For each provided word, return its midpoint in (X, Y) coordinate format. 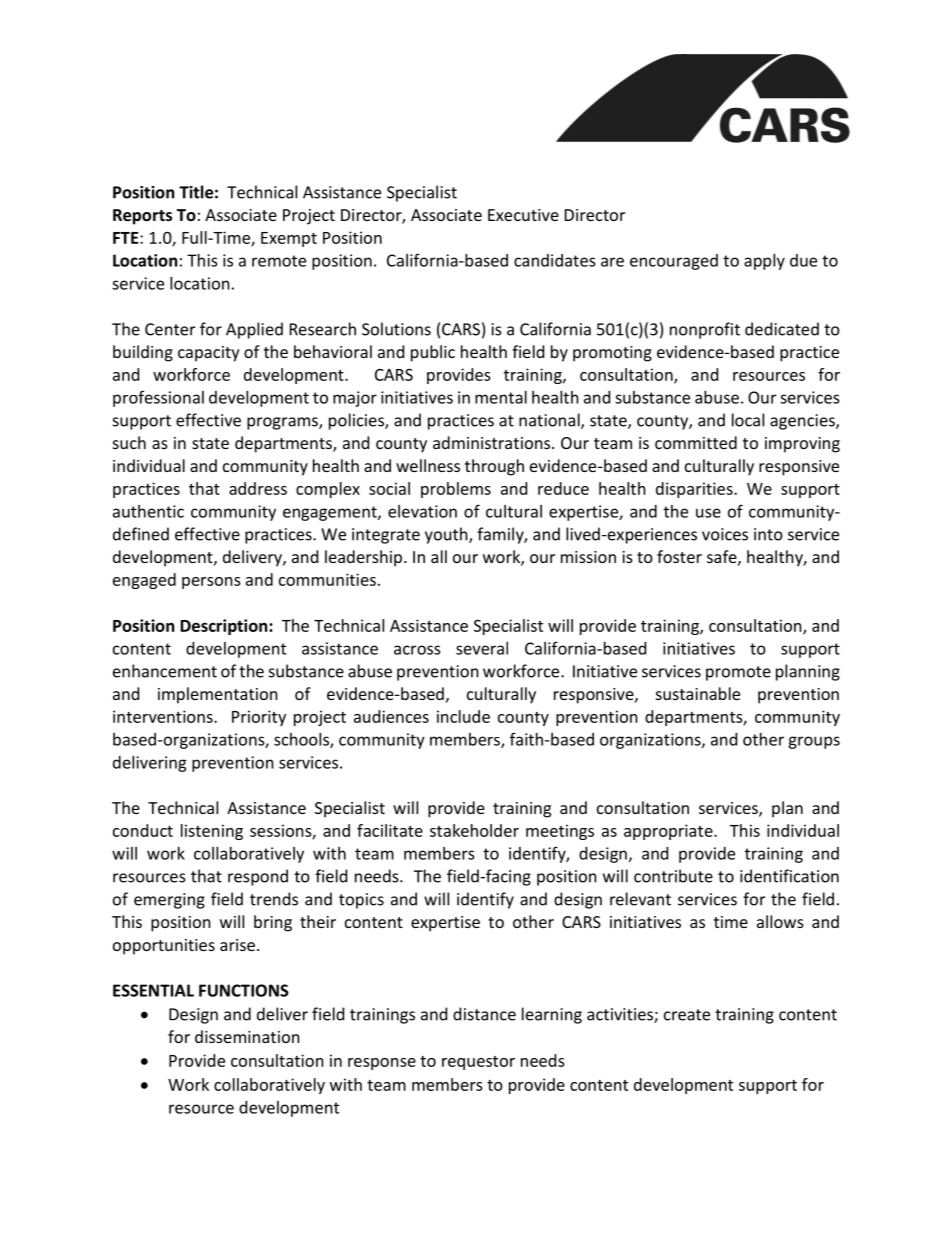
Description (225, 627)
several (482, 648)
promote (738, 673)
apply (764, 262)
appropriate (669, 832)
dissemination (247, 1036)
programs (283, 423)
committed (696, 442)
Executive (523, 215)
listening (212, 832)
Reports (142, 217)
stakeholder (474, 830)
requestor (478, 1063)
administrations (493, 442)
